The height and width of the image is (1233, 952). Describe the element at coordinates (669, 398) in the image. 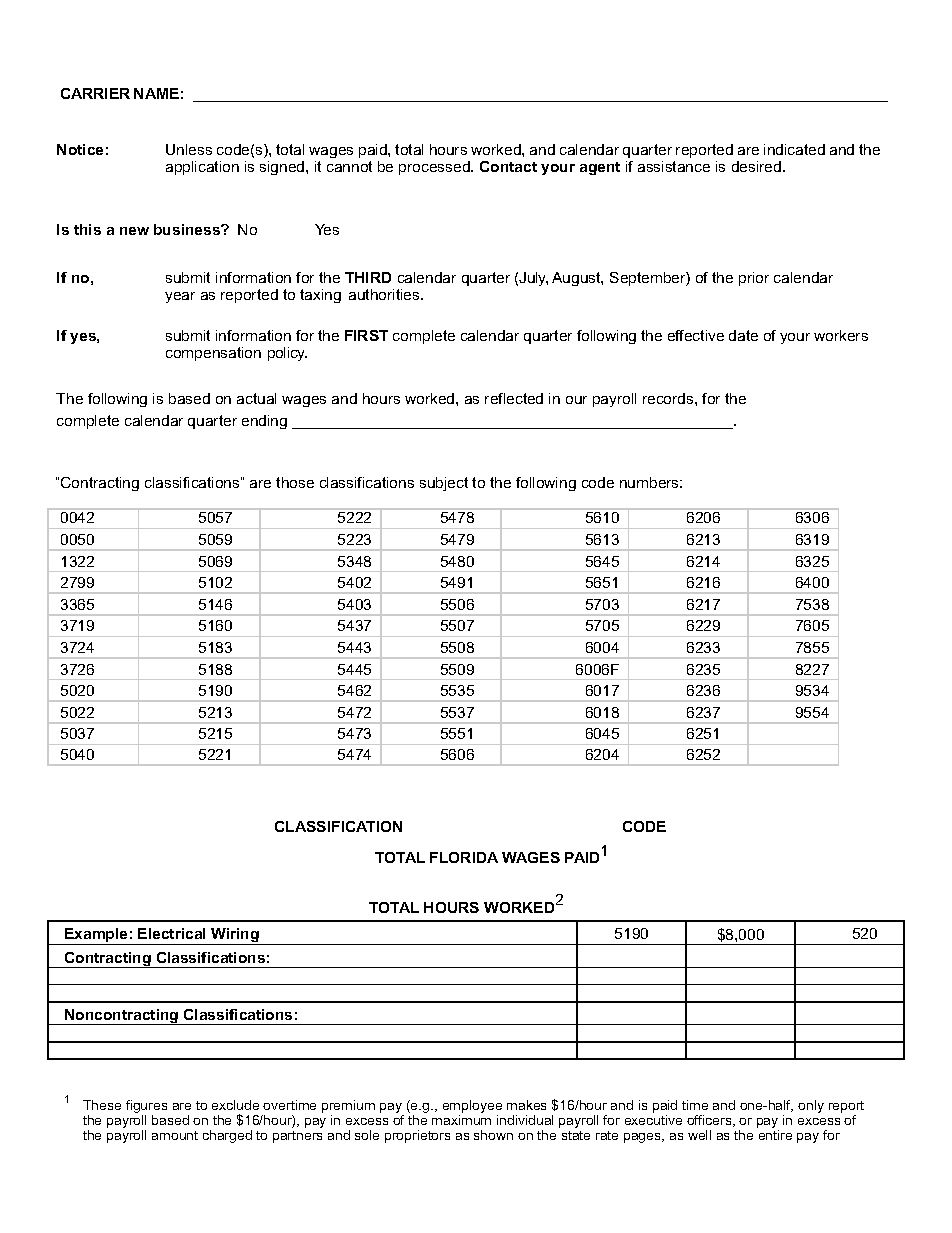

I see `records` at that location.
